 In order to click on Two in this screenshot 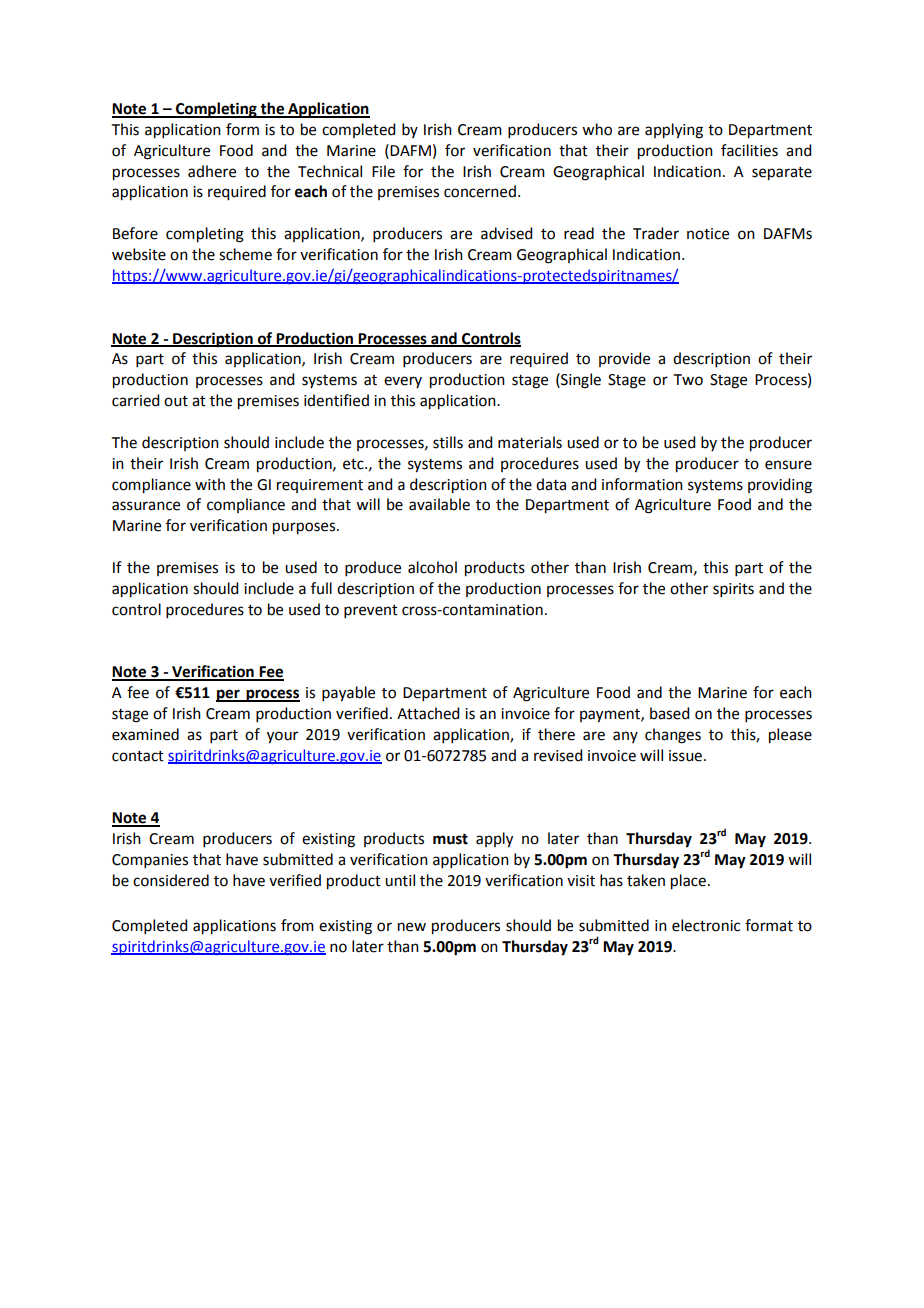, I will do `click(688, 380)`.
